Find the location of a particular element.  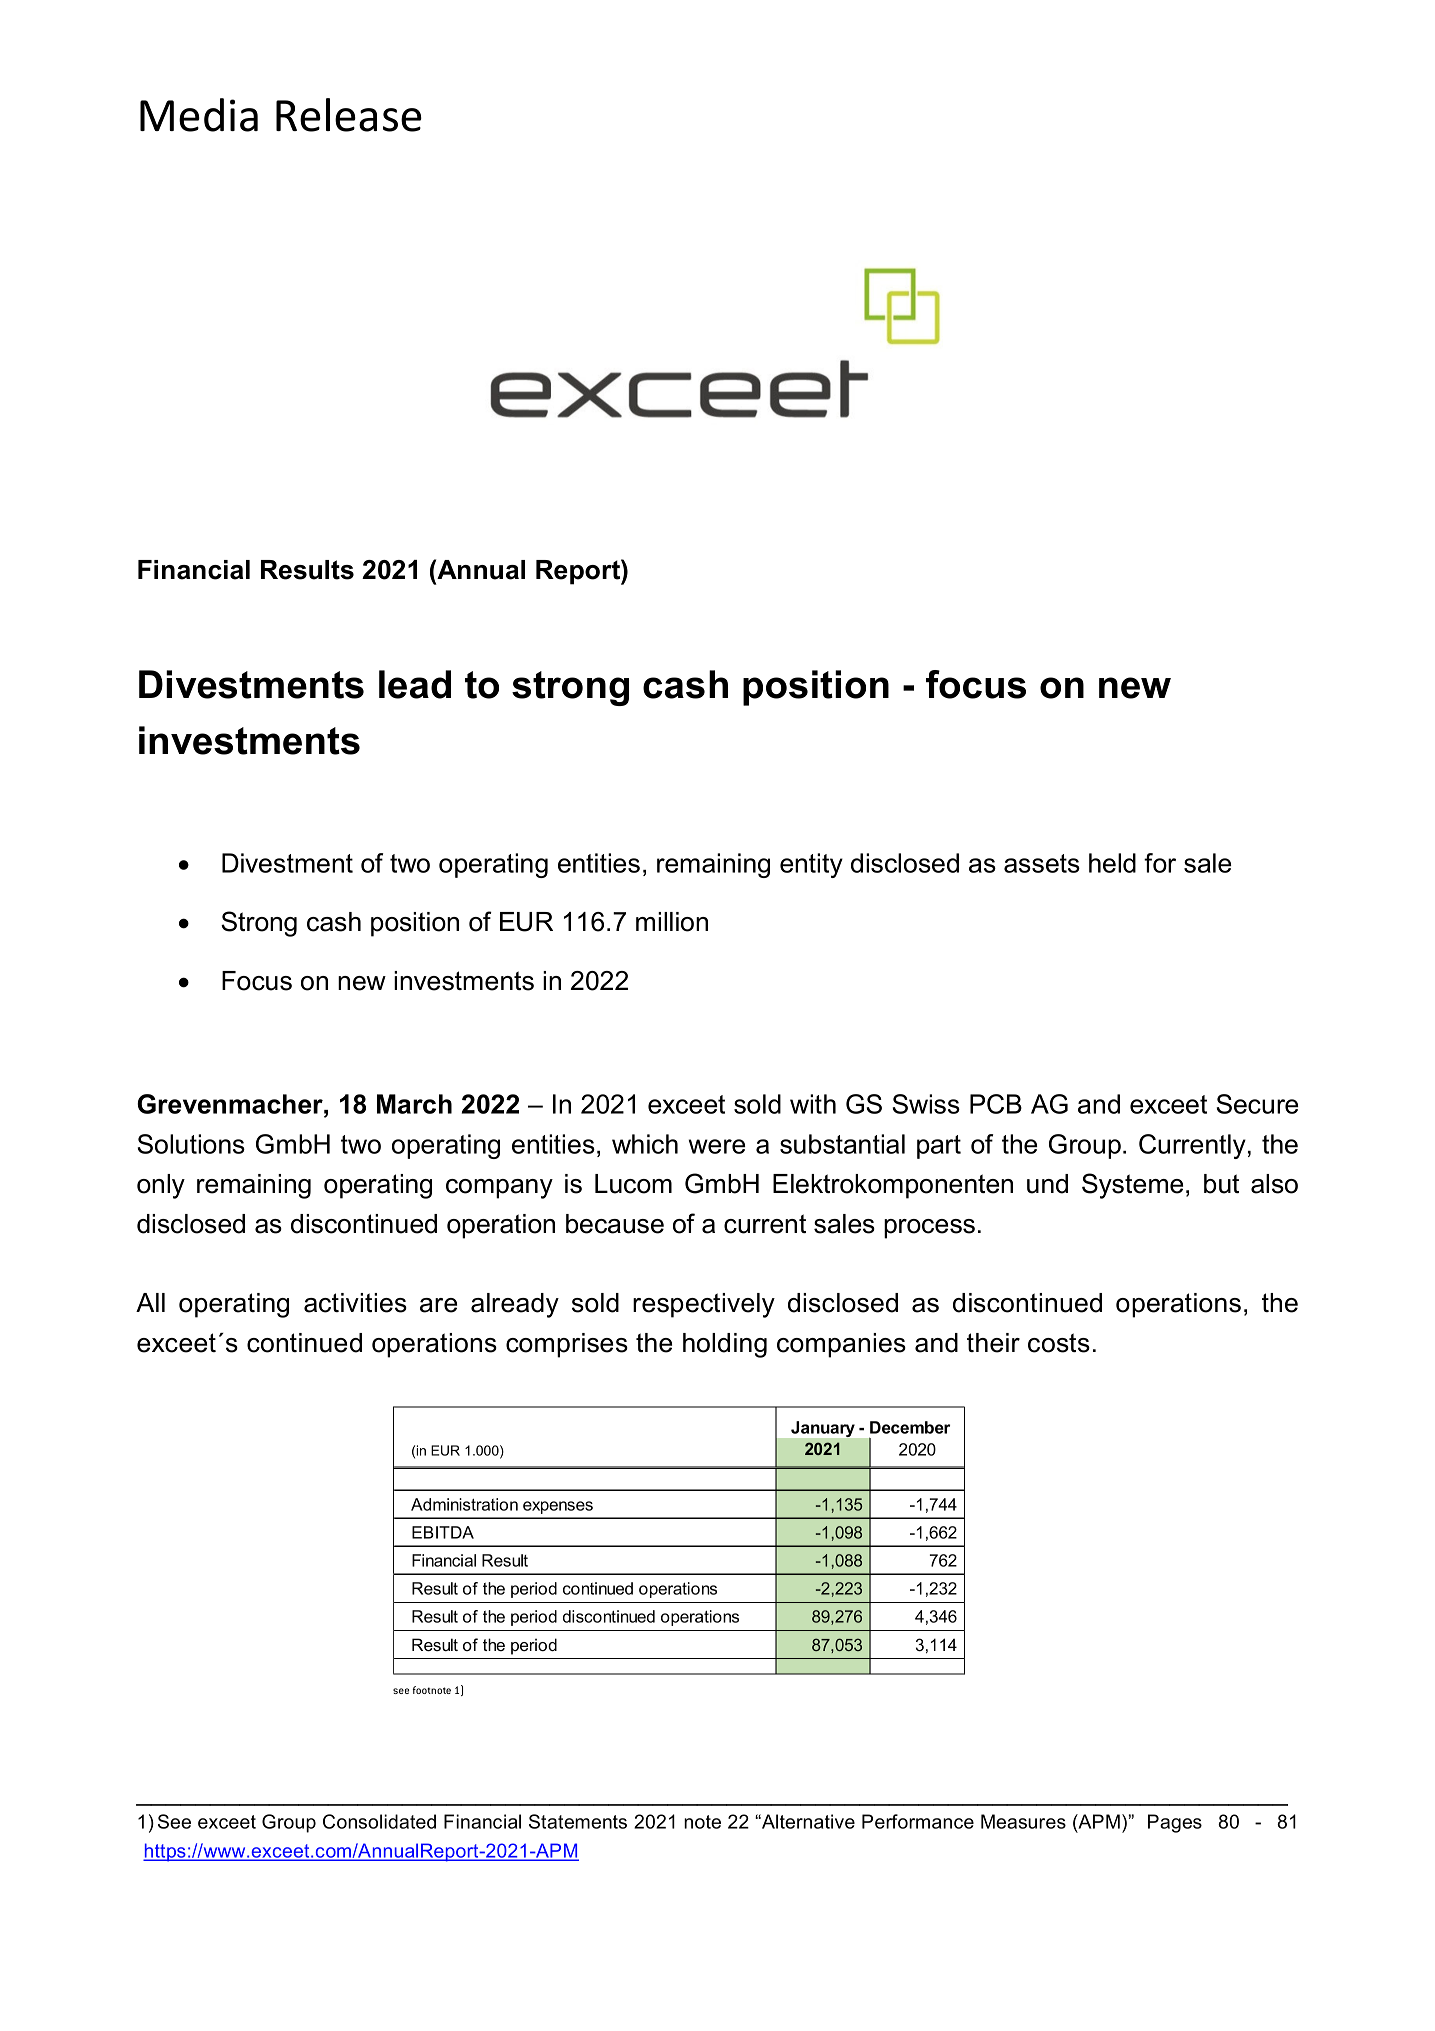

million is located at coordinates (672, 922).
